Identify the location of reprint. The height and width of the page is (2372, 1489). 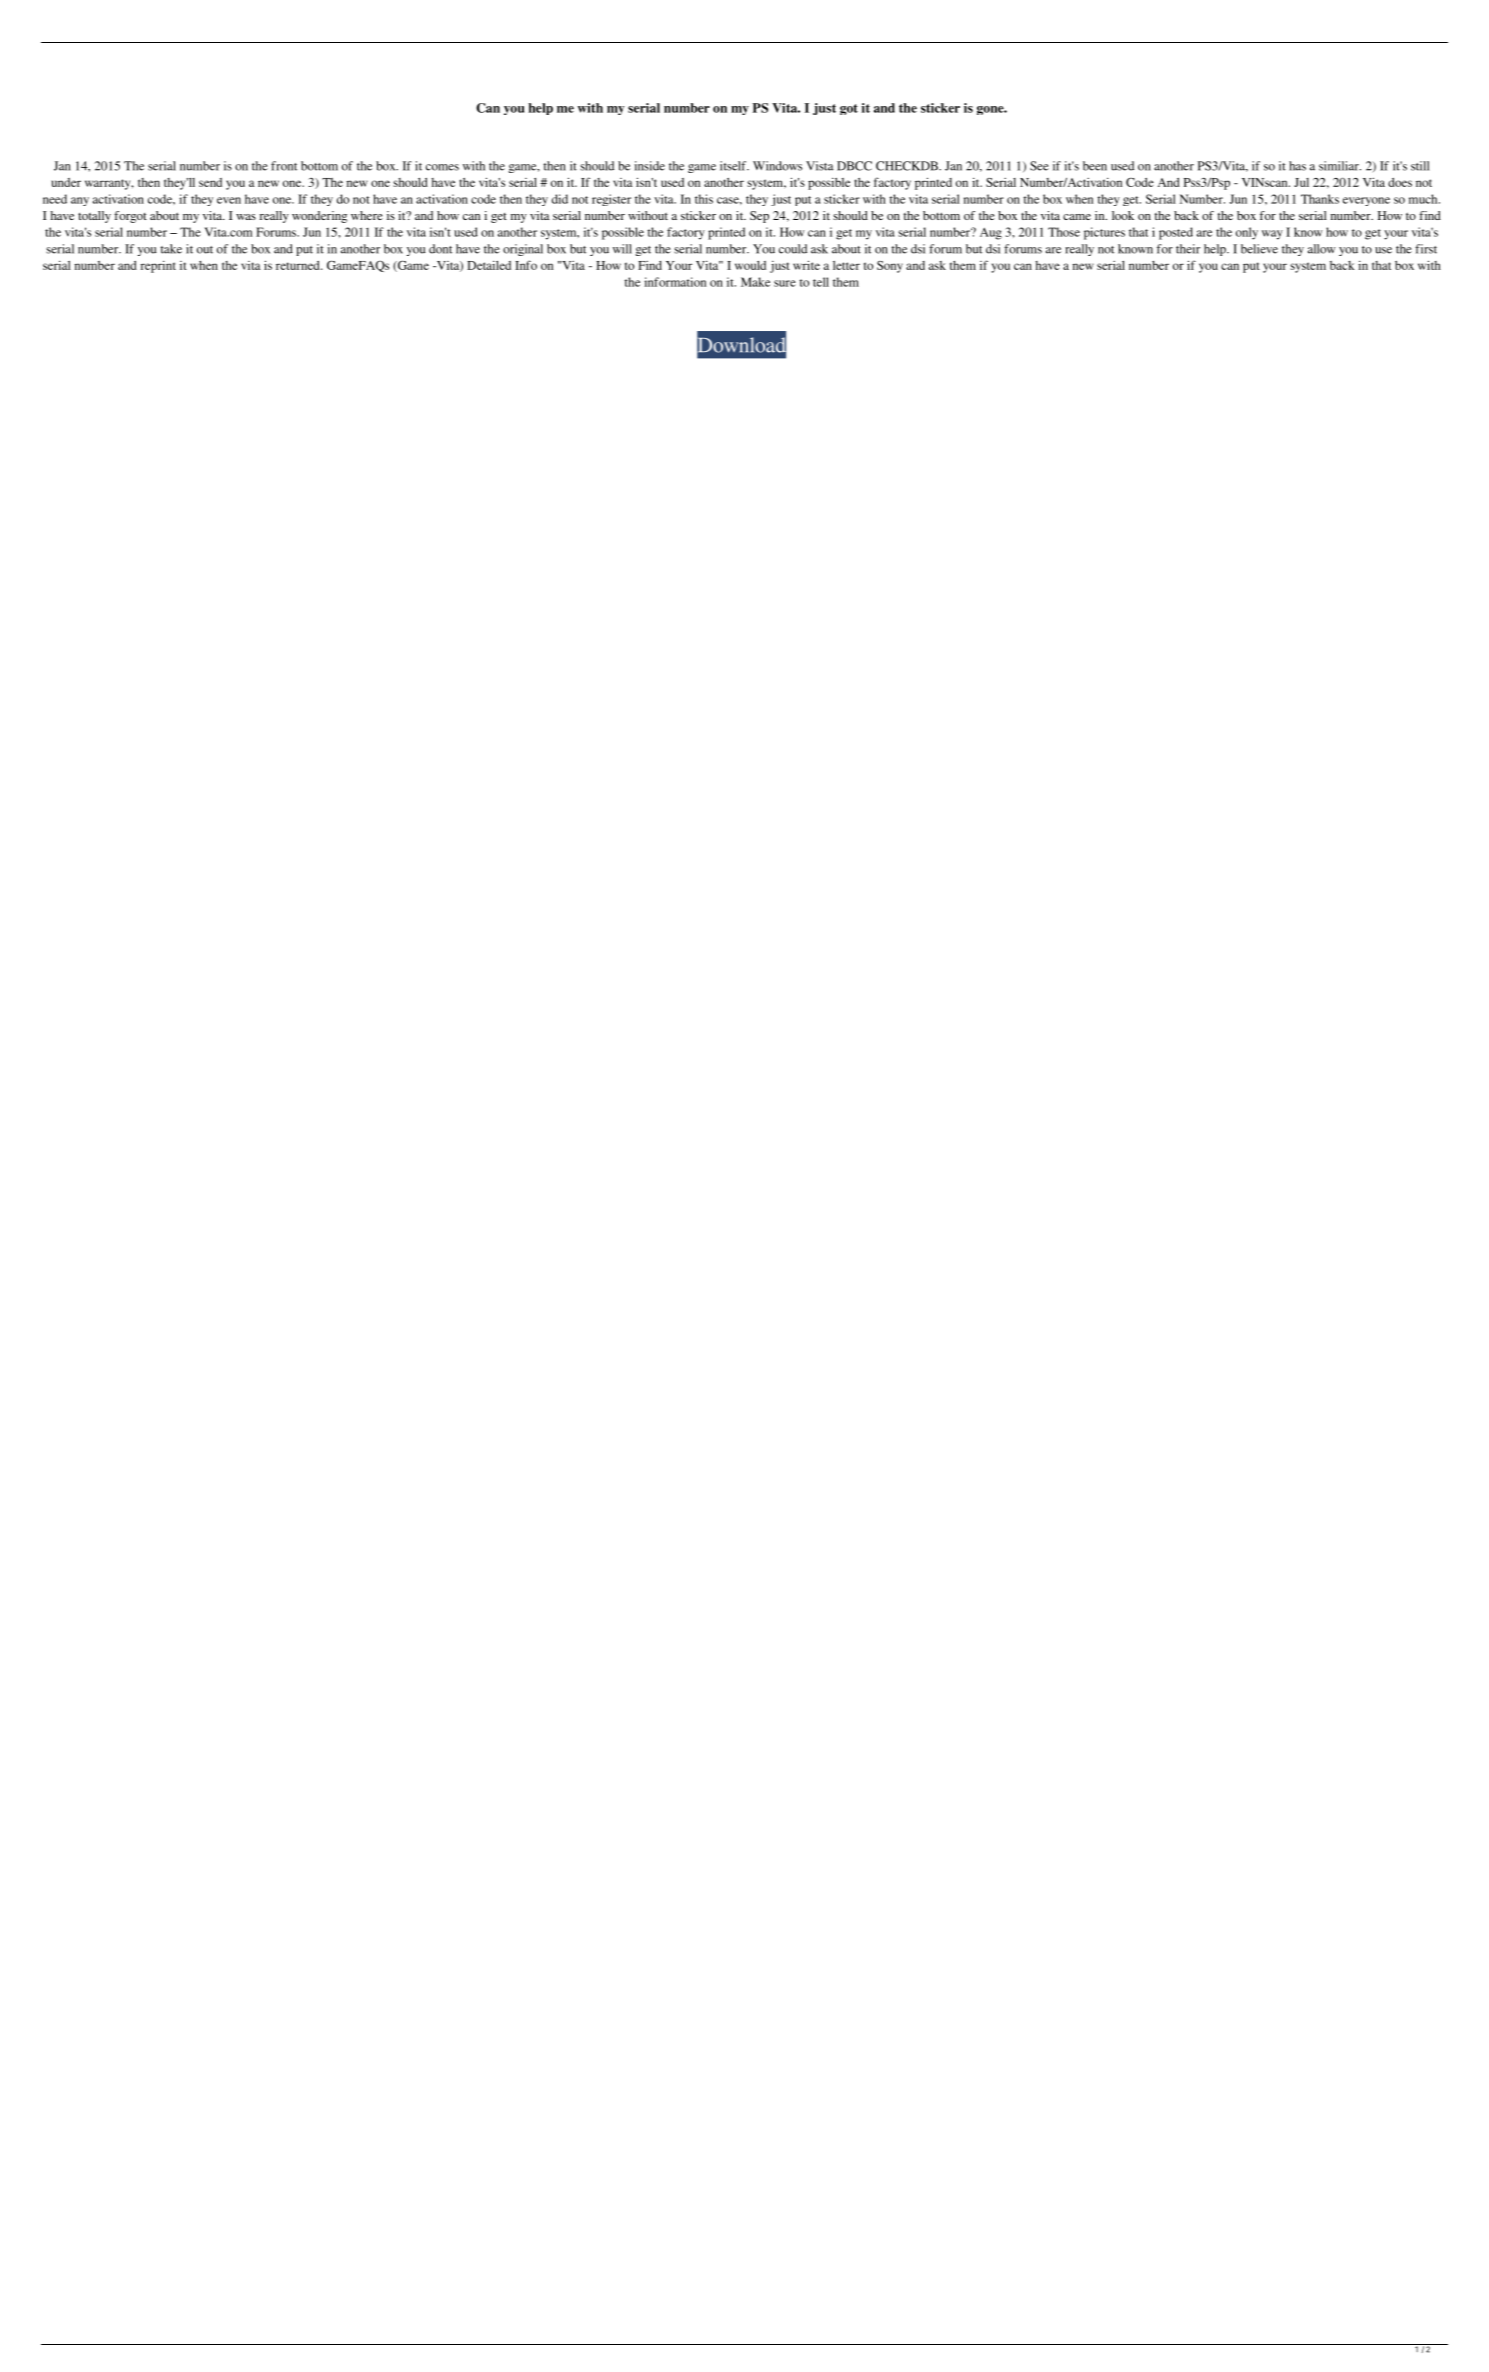
(158, 267).
